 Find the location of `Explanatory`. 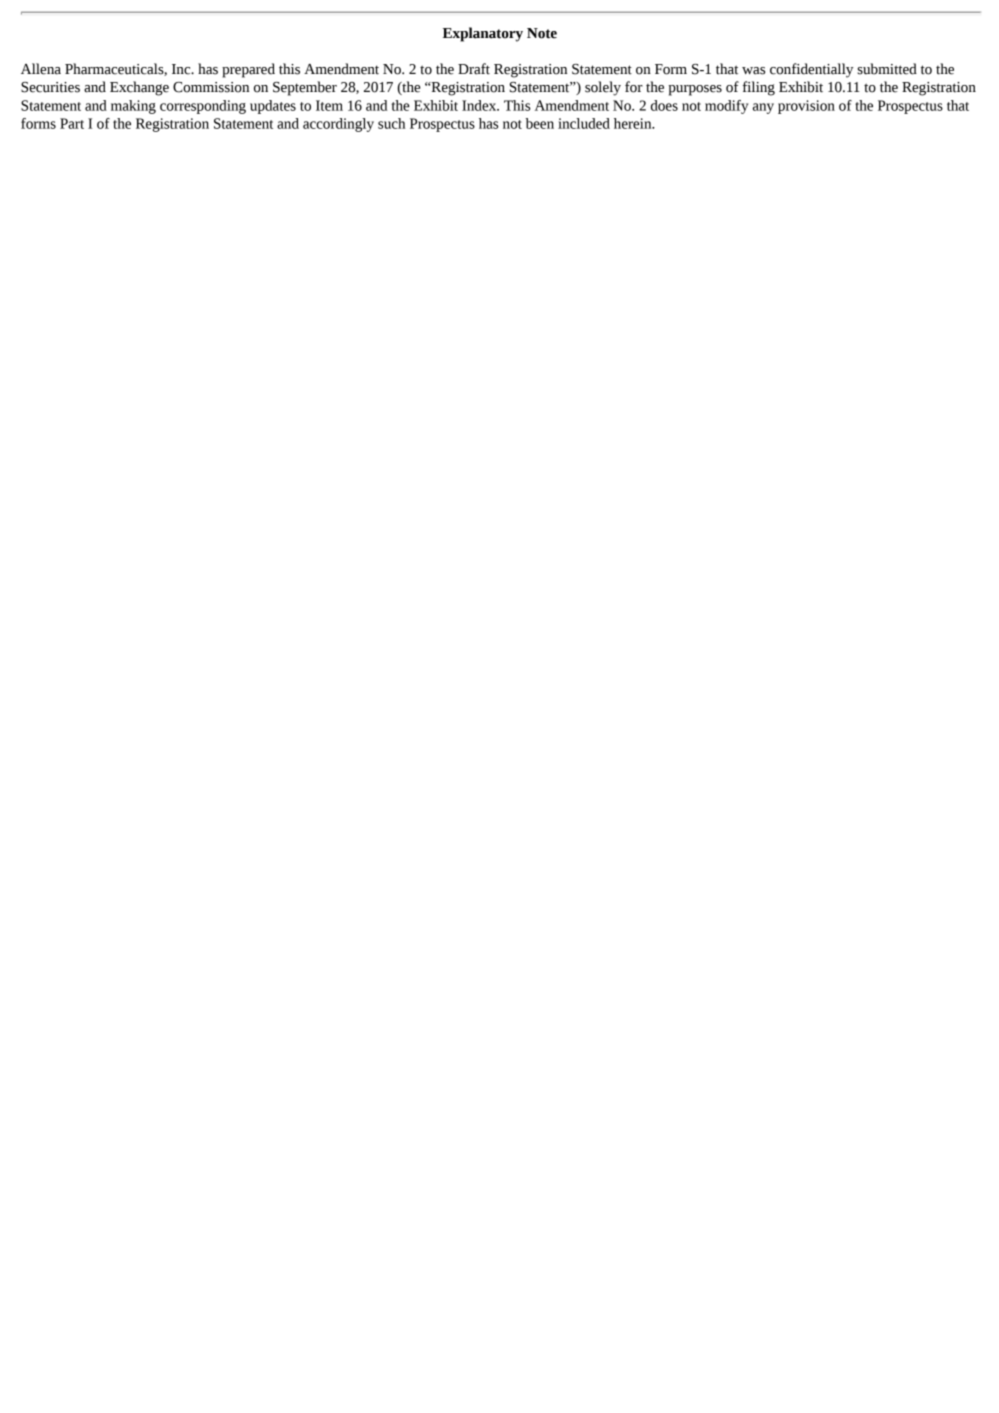

Explanatory is located at coordinates (483, 34).
